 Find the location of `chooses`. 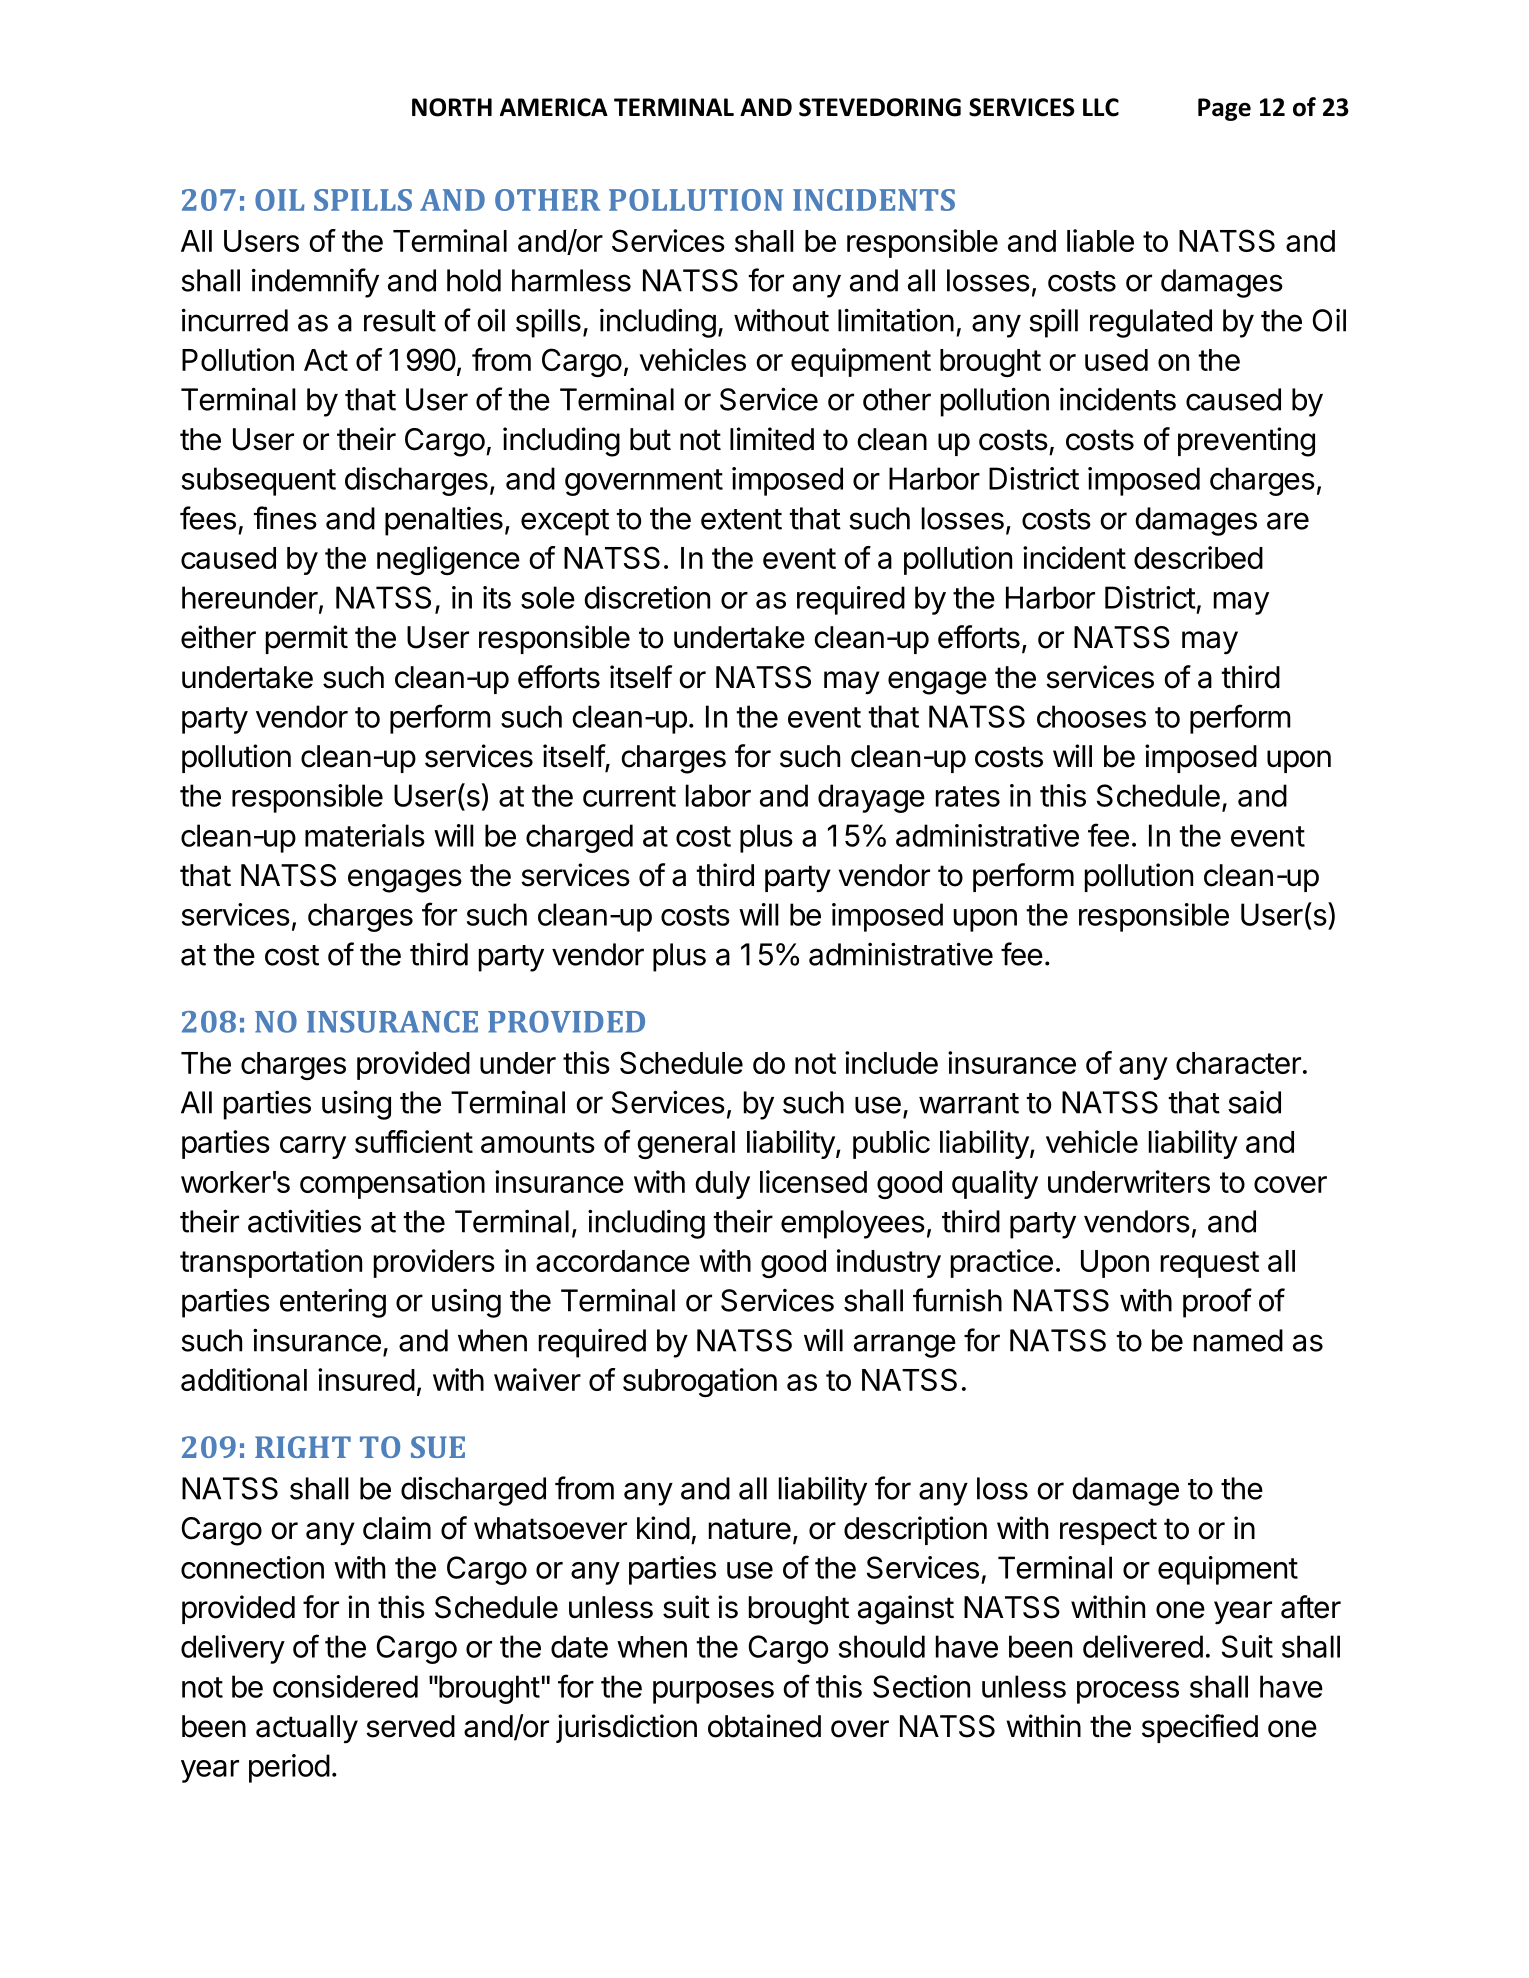

chooses is located at coordinates (1091, 716).
